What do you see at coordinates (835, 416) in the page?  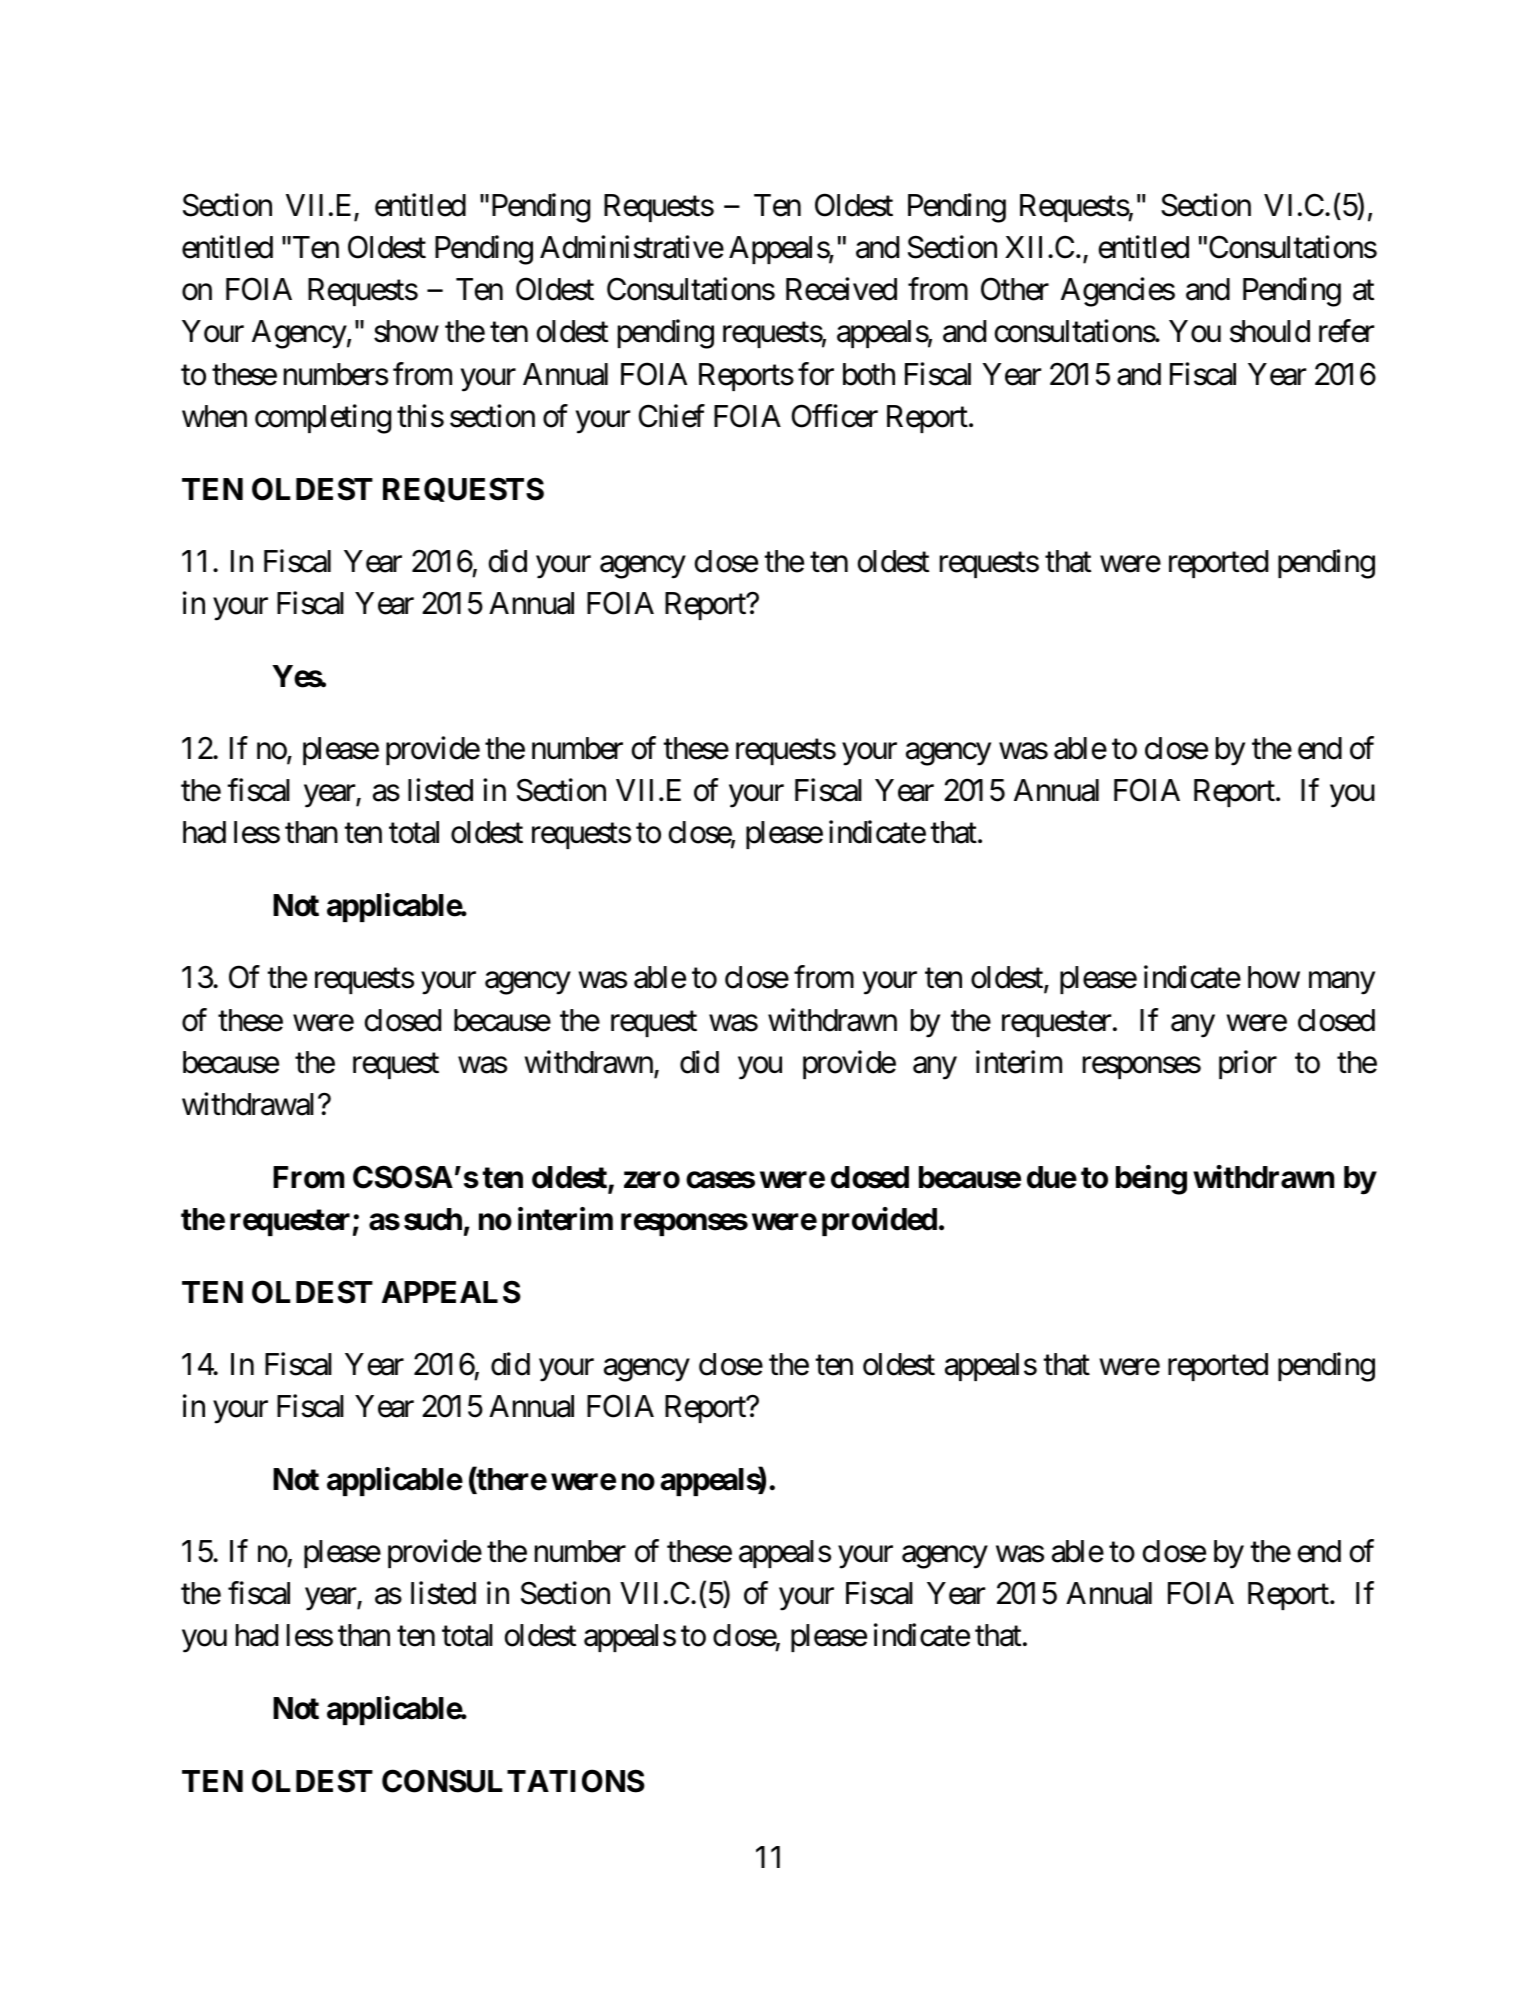 I see `Officer` at bounding box center [835, 416].
